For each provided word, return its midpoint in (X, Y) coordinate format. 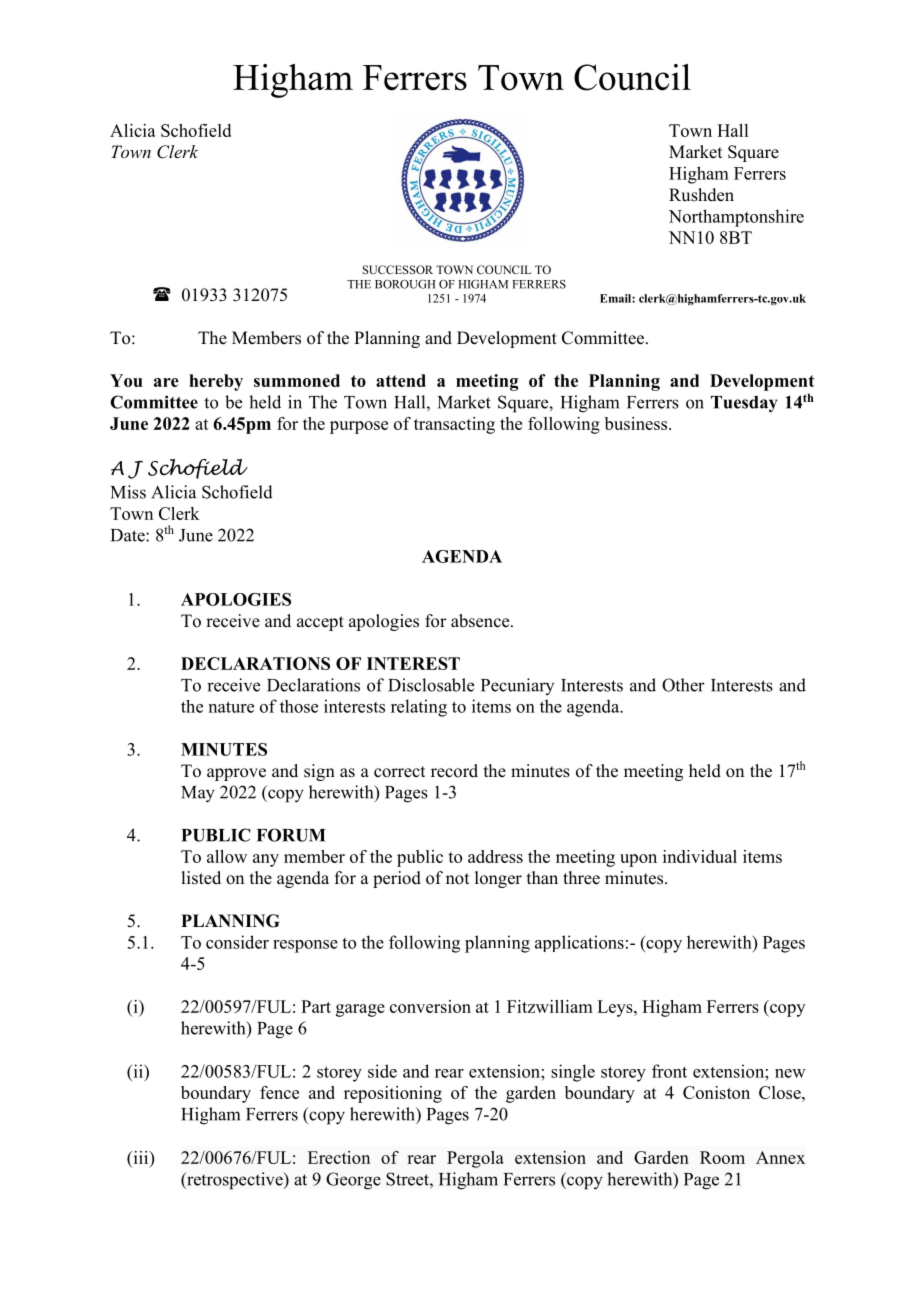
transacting (454, 425)
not (457, 879)
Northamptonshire (736, 218)
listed (201, 878)
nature (231, 707)
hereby (216, 382)
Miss (128, 492)
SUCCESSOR (398, 269)
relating (419, 708)
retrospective (235, 1181)
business (637, 423)
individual (700, 856)
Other (683, 685)
